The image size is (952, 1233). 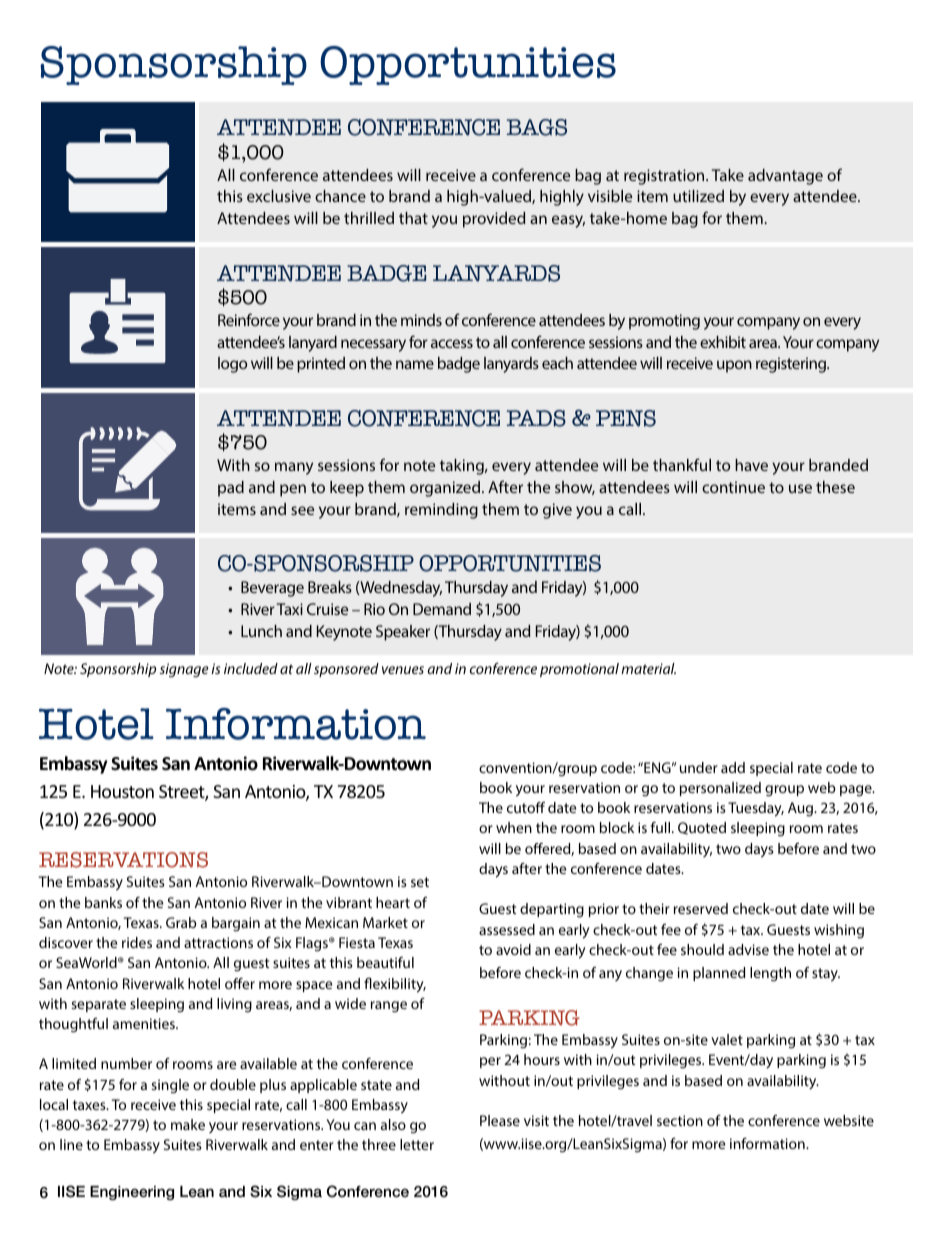 I want to click on letter, so click(x=417, y=1144).
